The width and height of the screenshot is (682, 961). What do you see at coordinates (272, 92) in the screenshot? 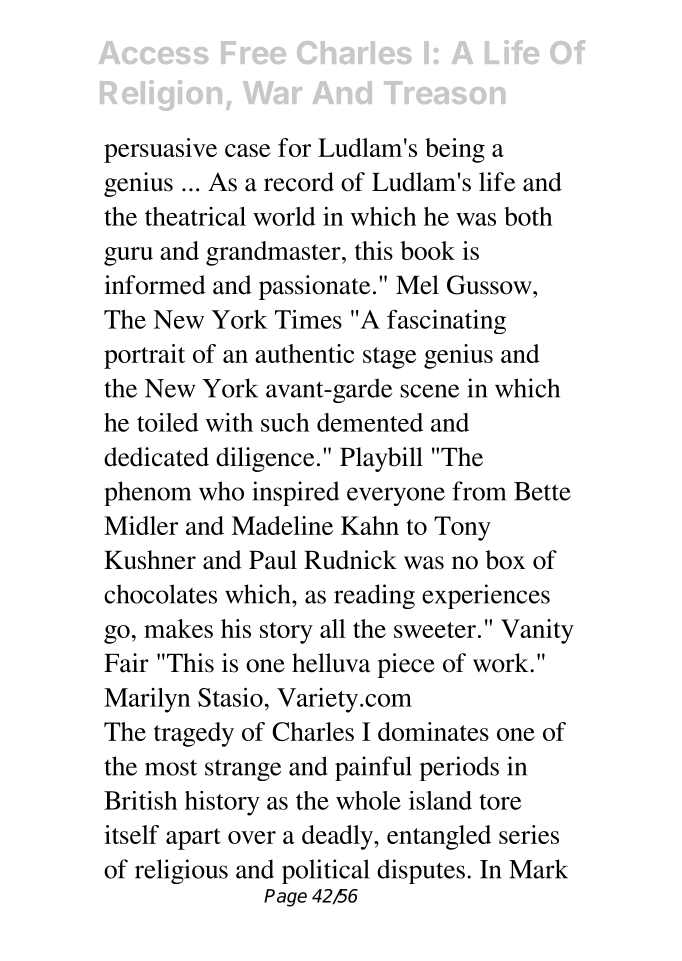
I see `War` at bounding box center [272, 92].
